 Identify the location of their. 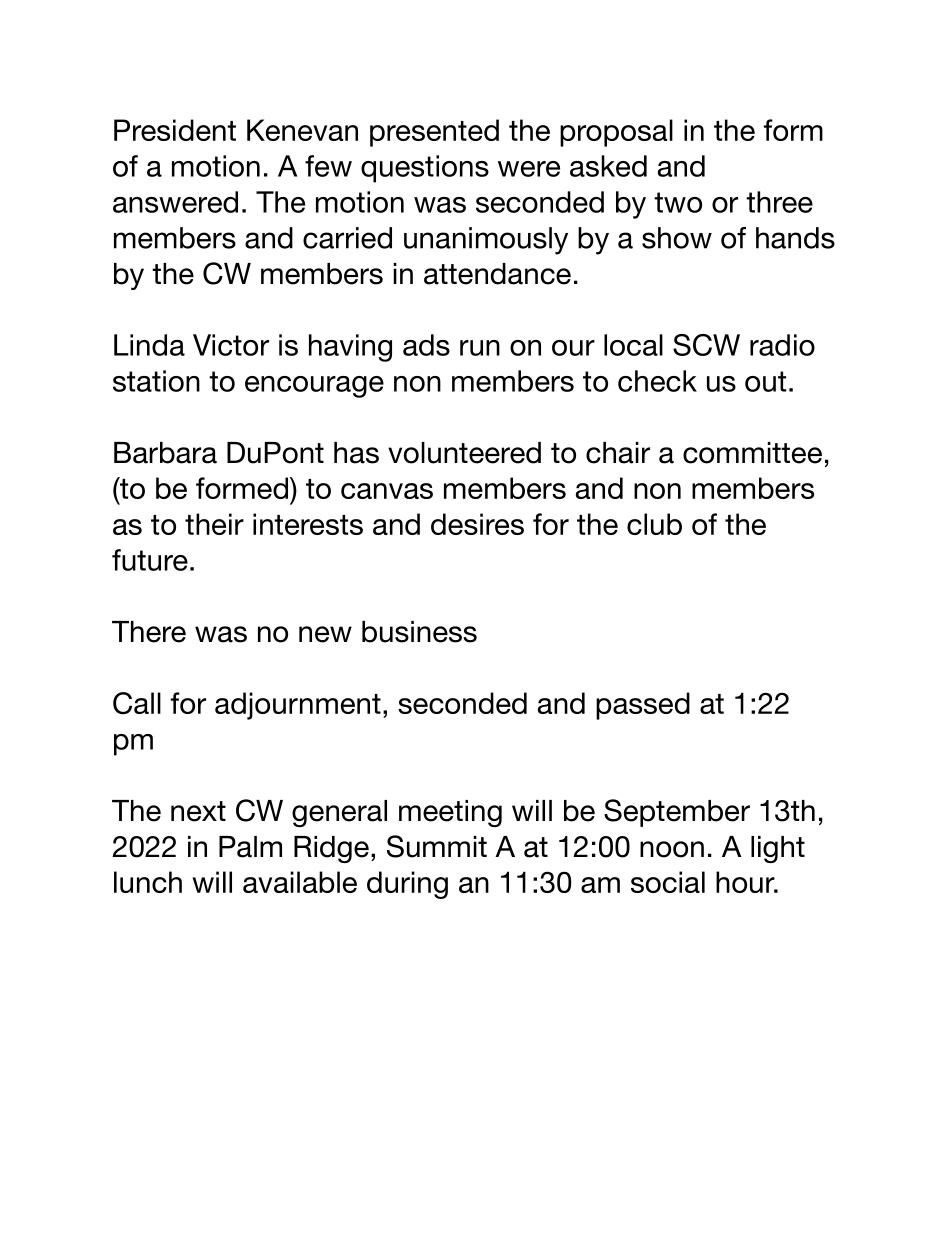
(214, 524).
